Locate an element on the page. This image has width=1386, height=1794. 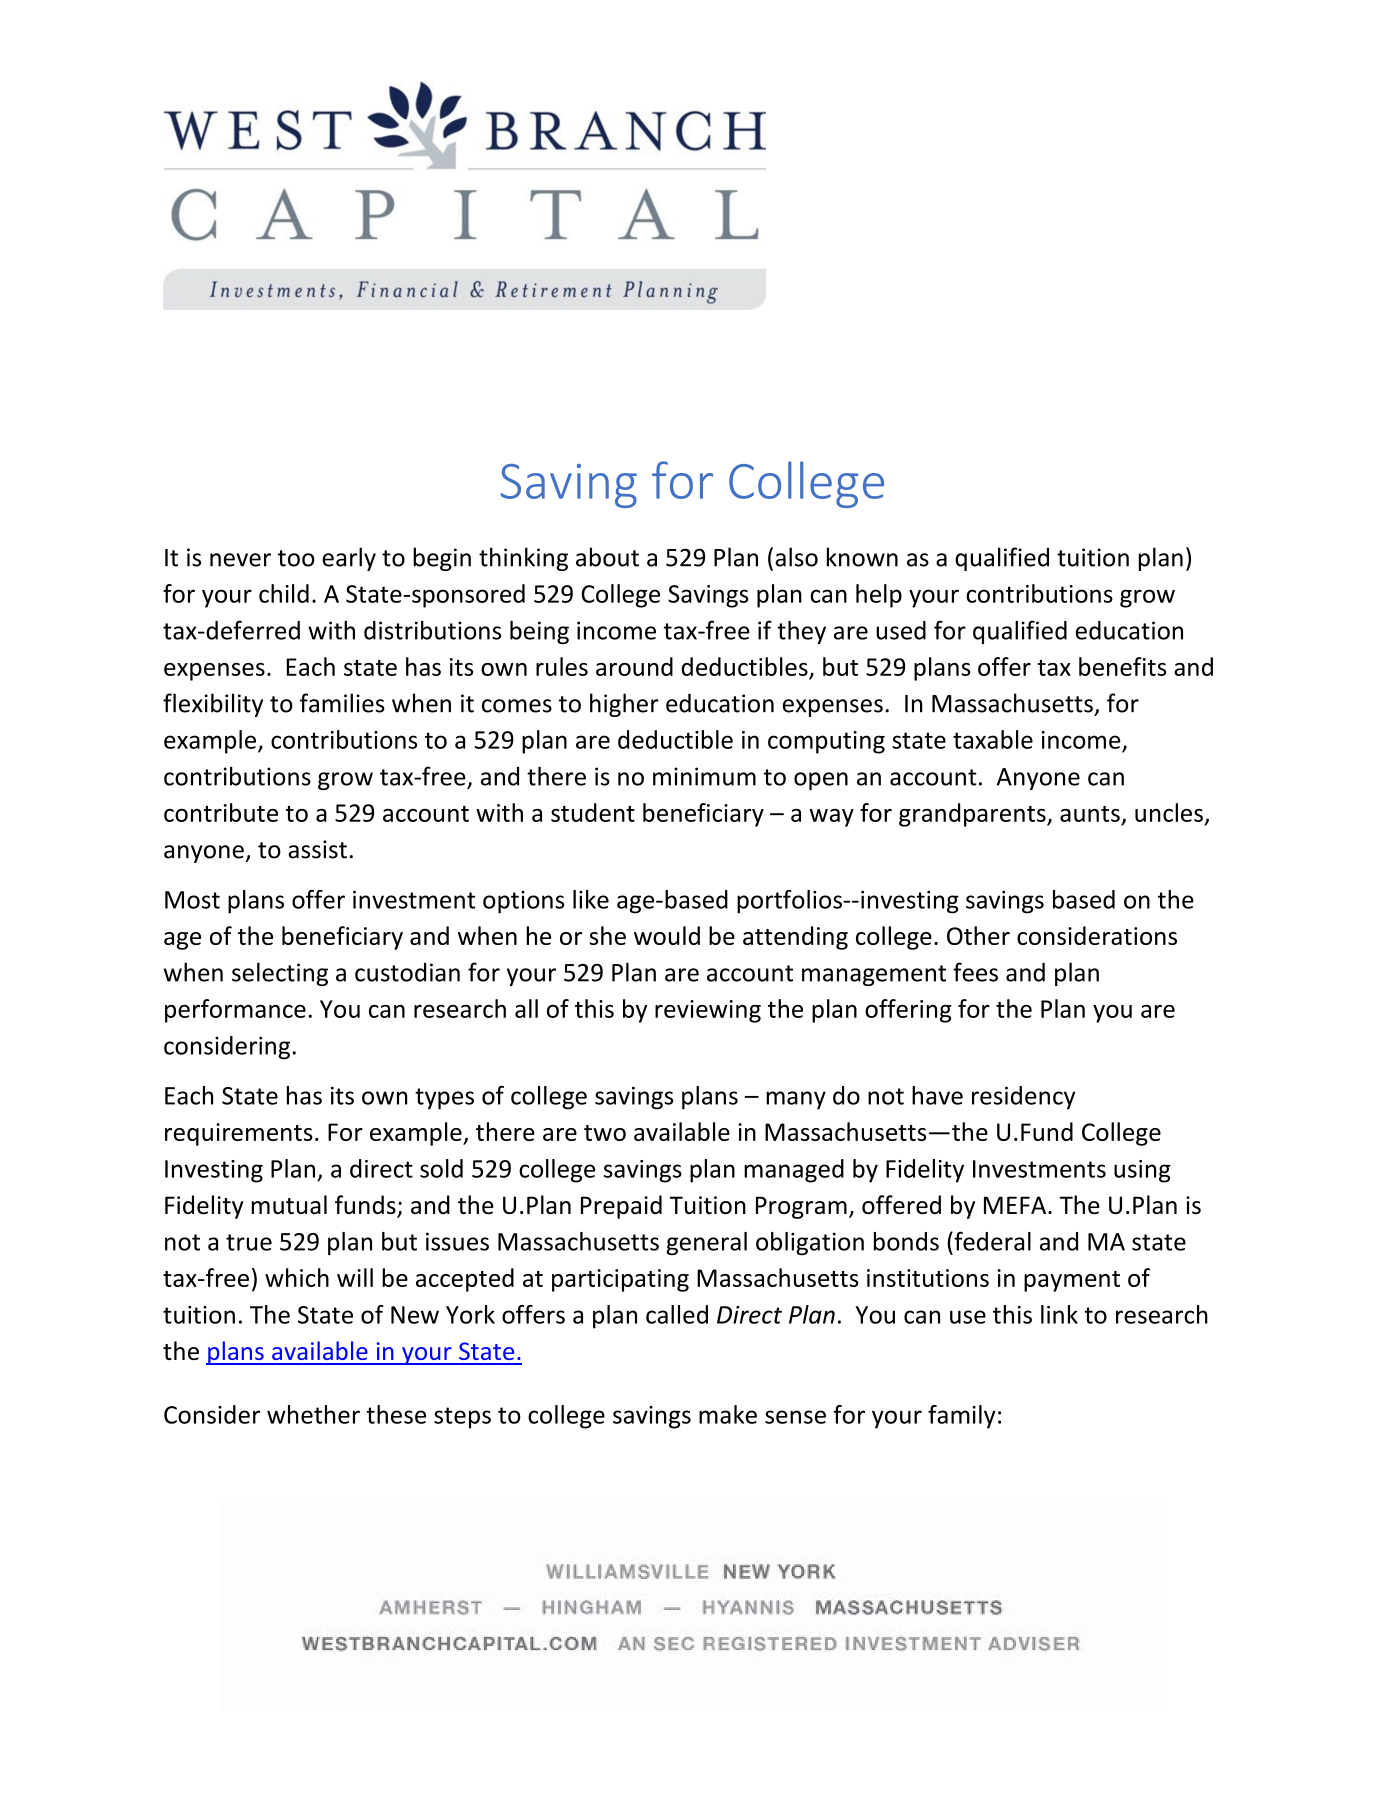
two is located at coordinates (605, 1133).
